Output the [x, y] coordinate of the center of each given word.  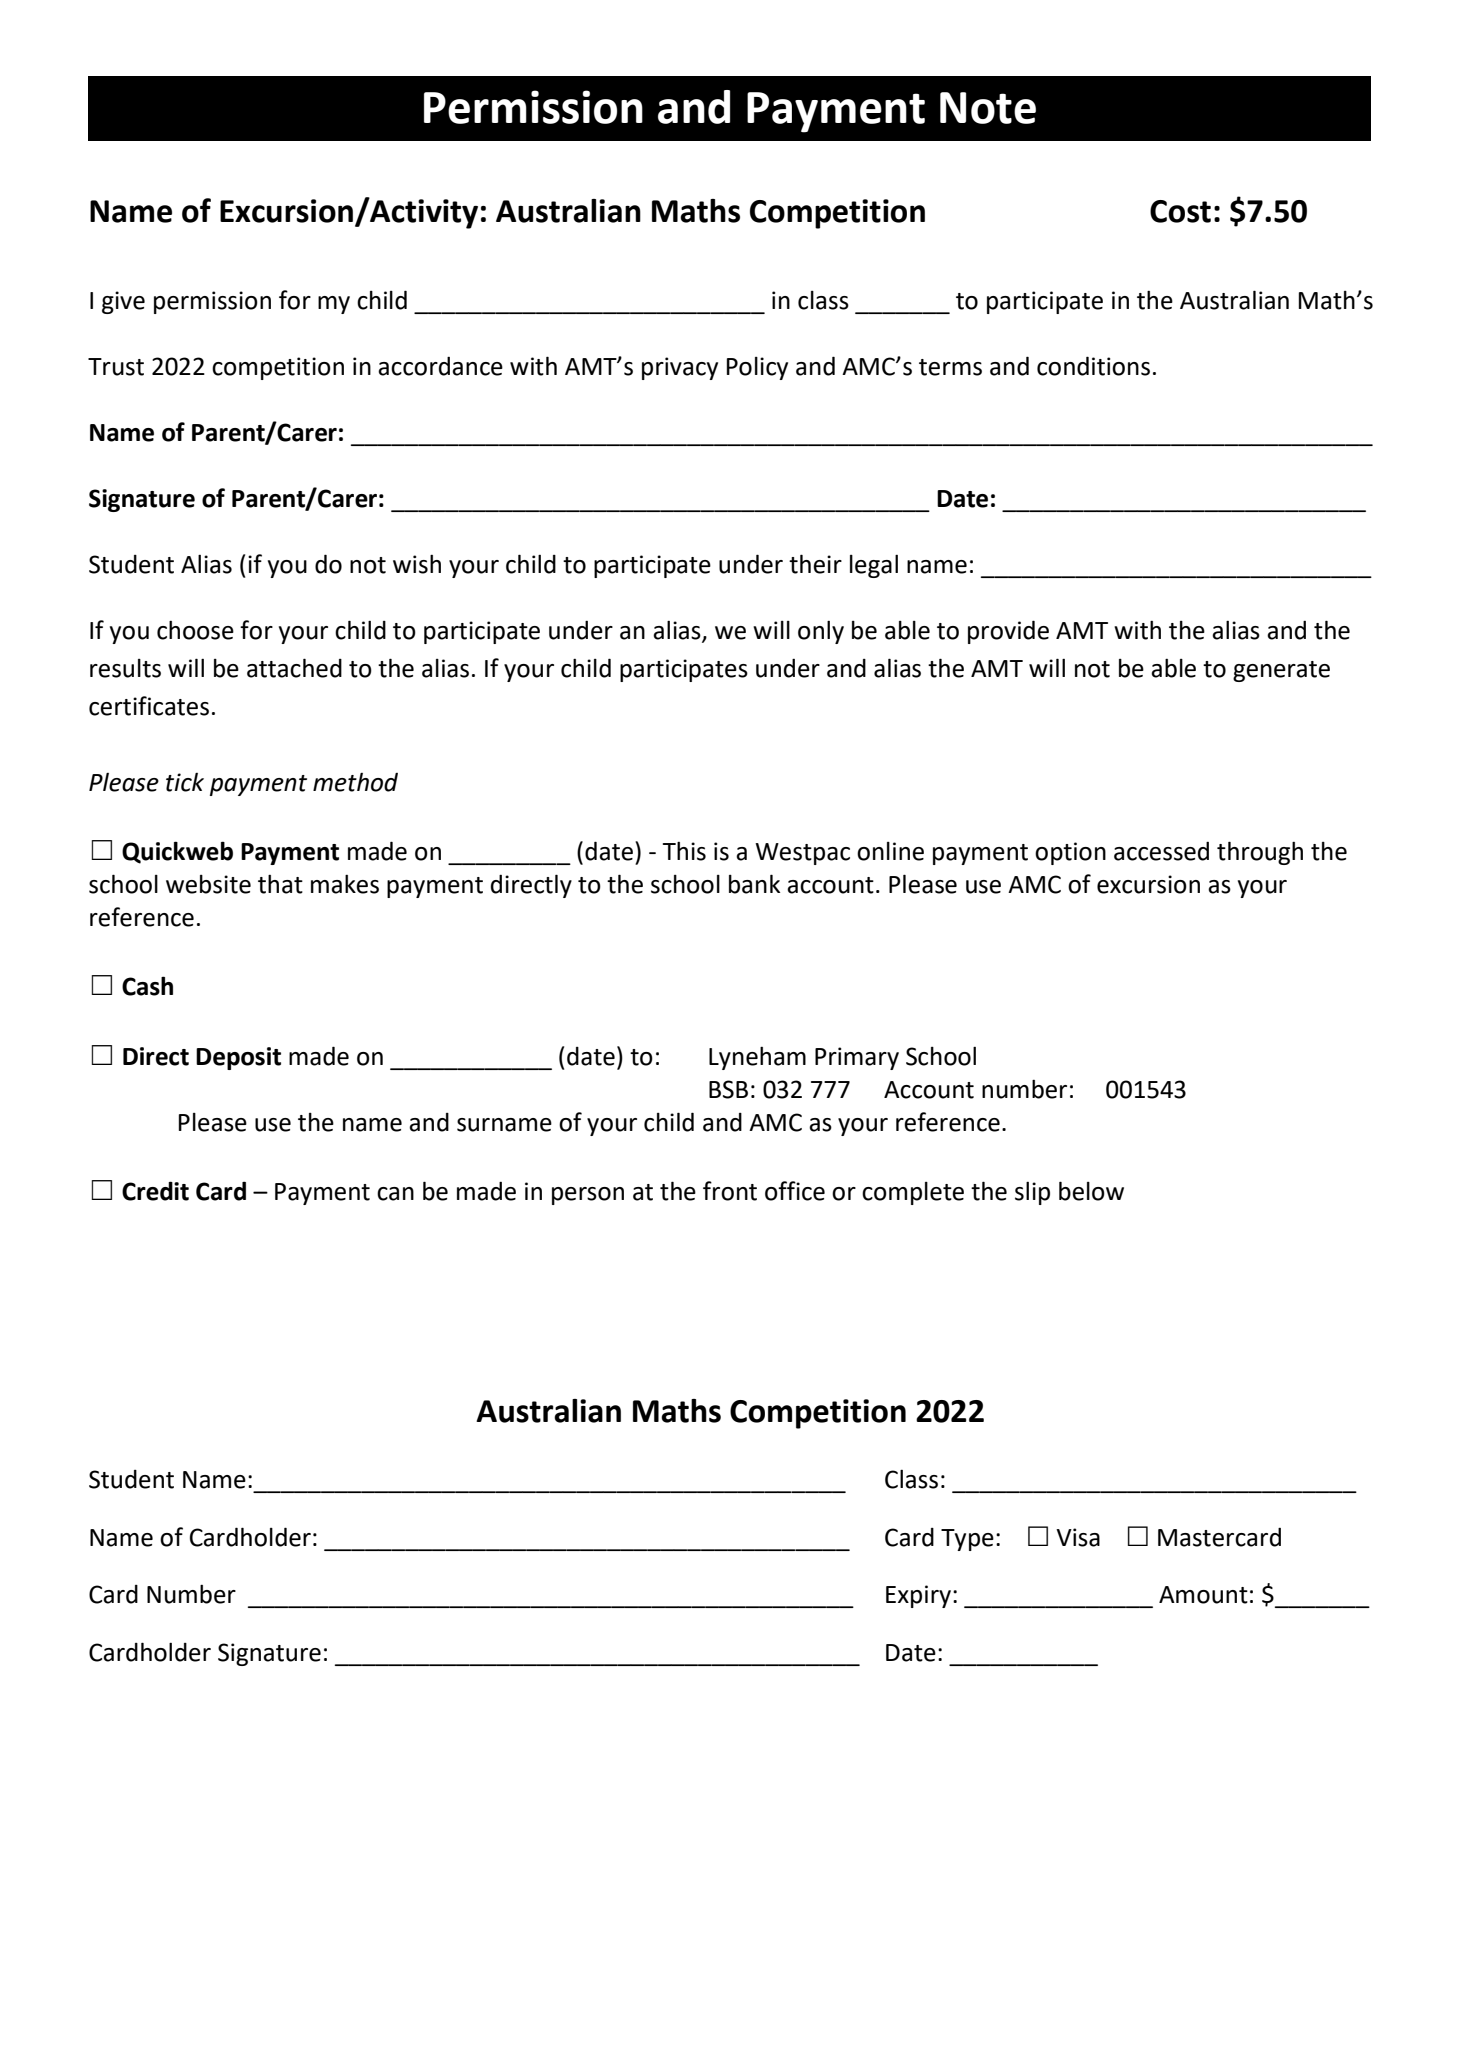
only [821, 632]
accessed [1161, 851]
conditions [1093, 366]
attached [294, 668]
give [123, 302]
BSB [728, 1089]
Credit [155, 1191]
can [395, 1194]
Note [988, 108]
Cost [1180, 211]
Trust [116, 367]
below [1091, 1191]
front [730, 1191]
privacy [680, 368]
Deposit [238, 1058]
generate [1281, 671]
